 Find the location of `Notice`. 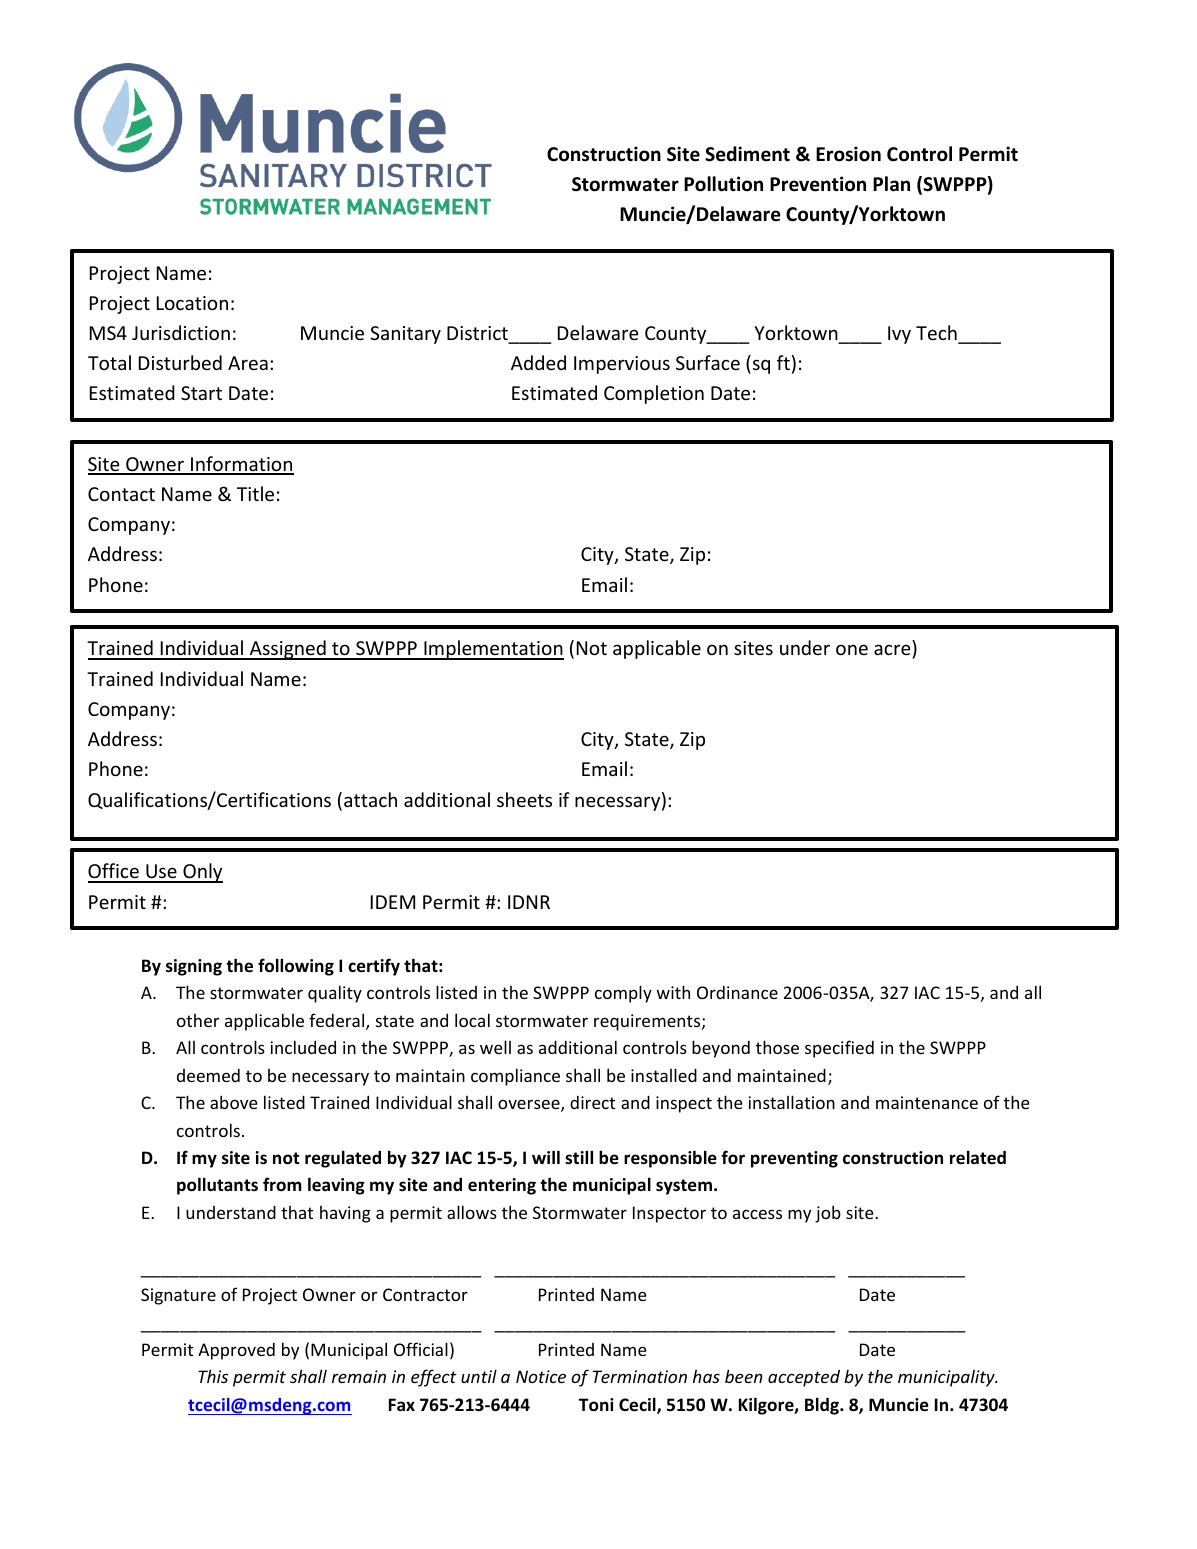

Notice is located at coordinates (541, 1376).
